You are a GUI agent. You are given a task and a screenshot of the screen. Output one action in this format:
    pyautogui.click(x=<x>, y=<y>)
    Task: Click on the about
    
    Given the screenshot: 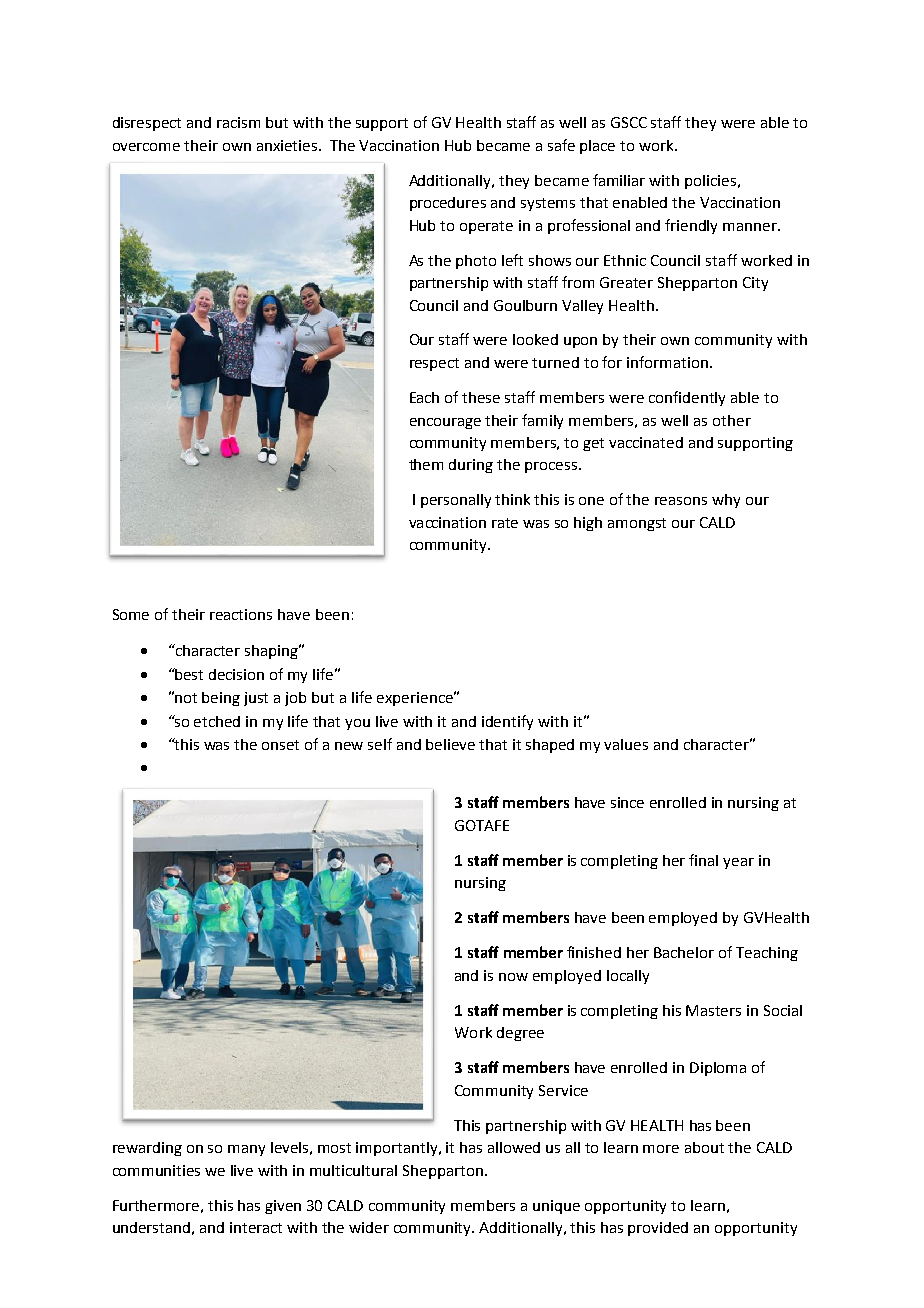 What is the action you would take?
    pyautogui.click(x=704, y=1147)
